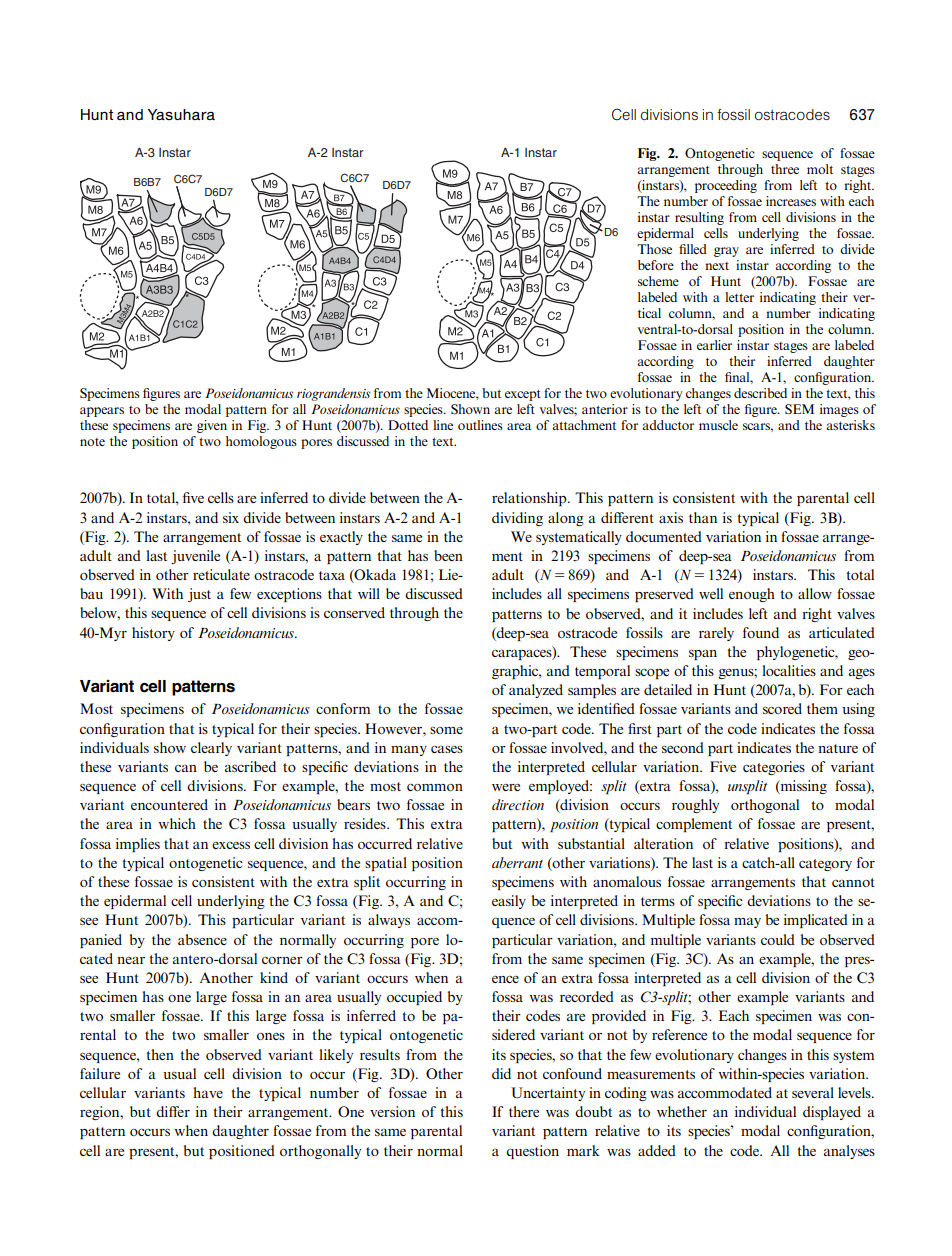 Image resolution: width=952 pixels, height=1256 pixels. I want to click on juvenile, so click(195, 557).
